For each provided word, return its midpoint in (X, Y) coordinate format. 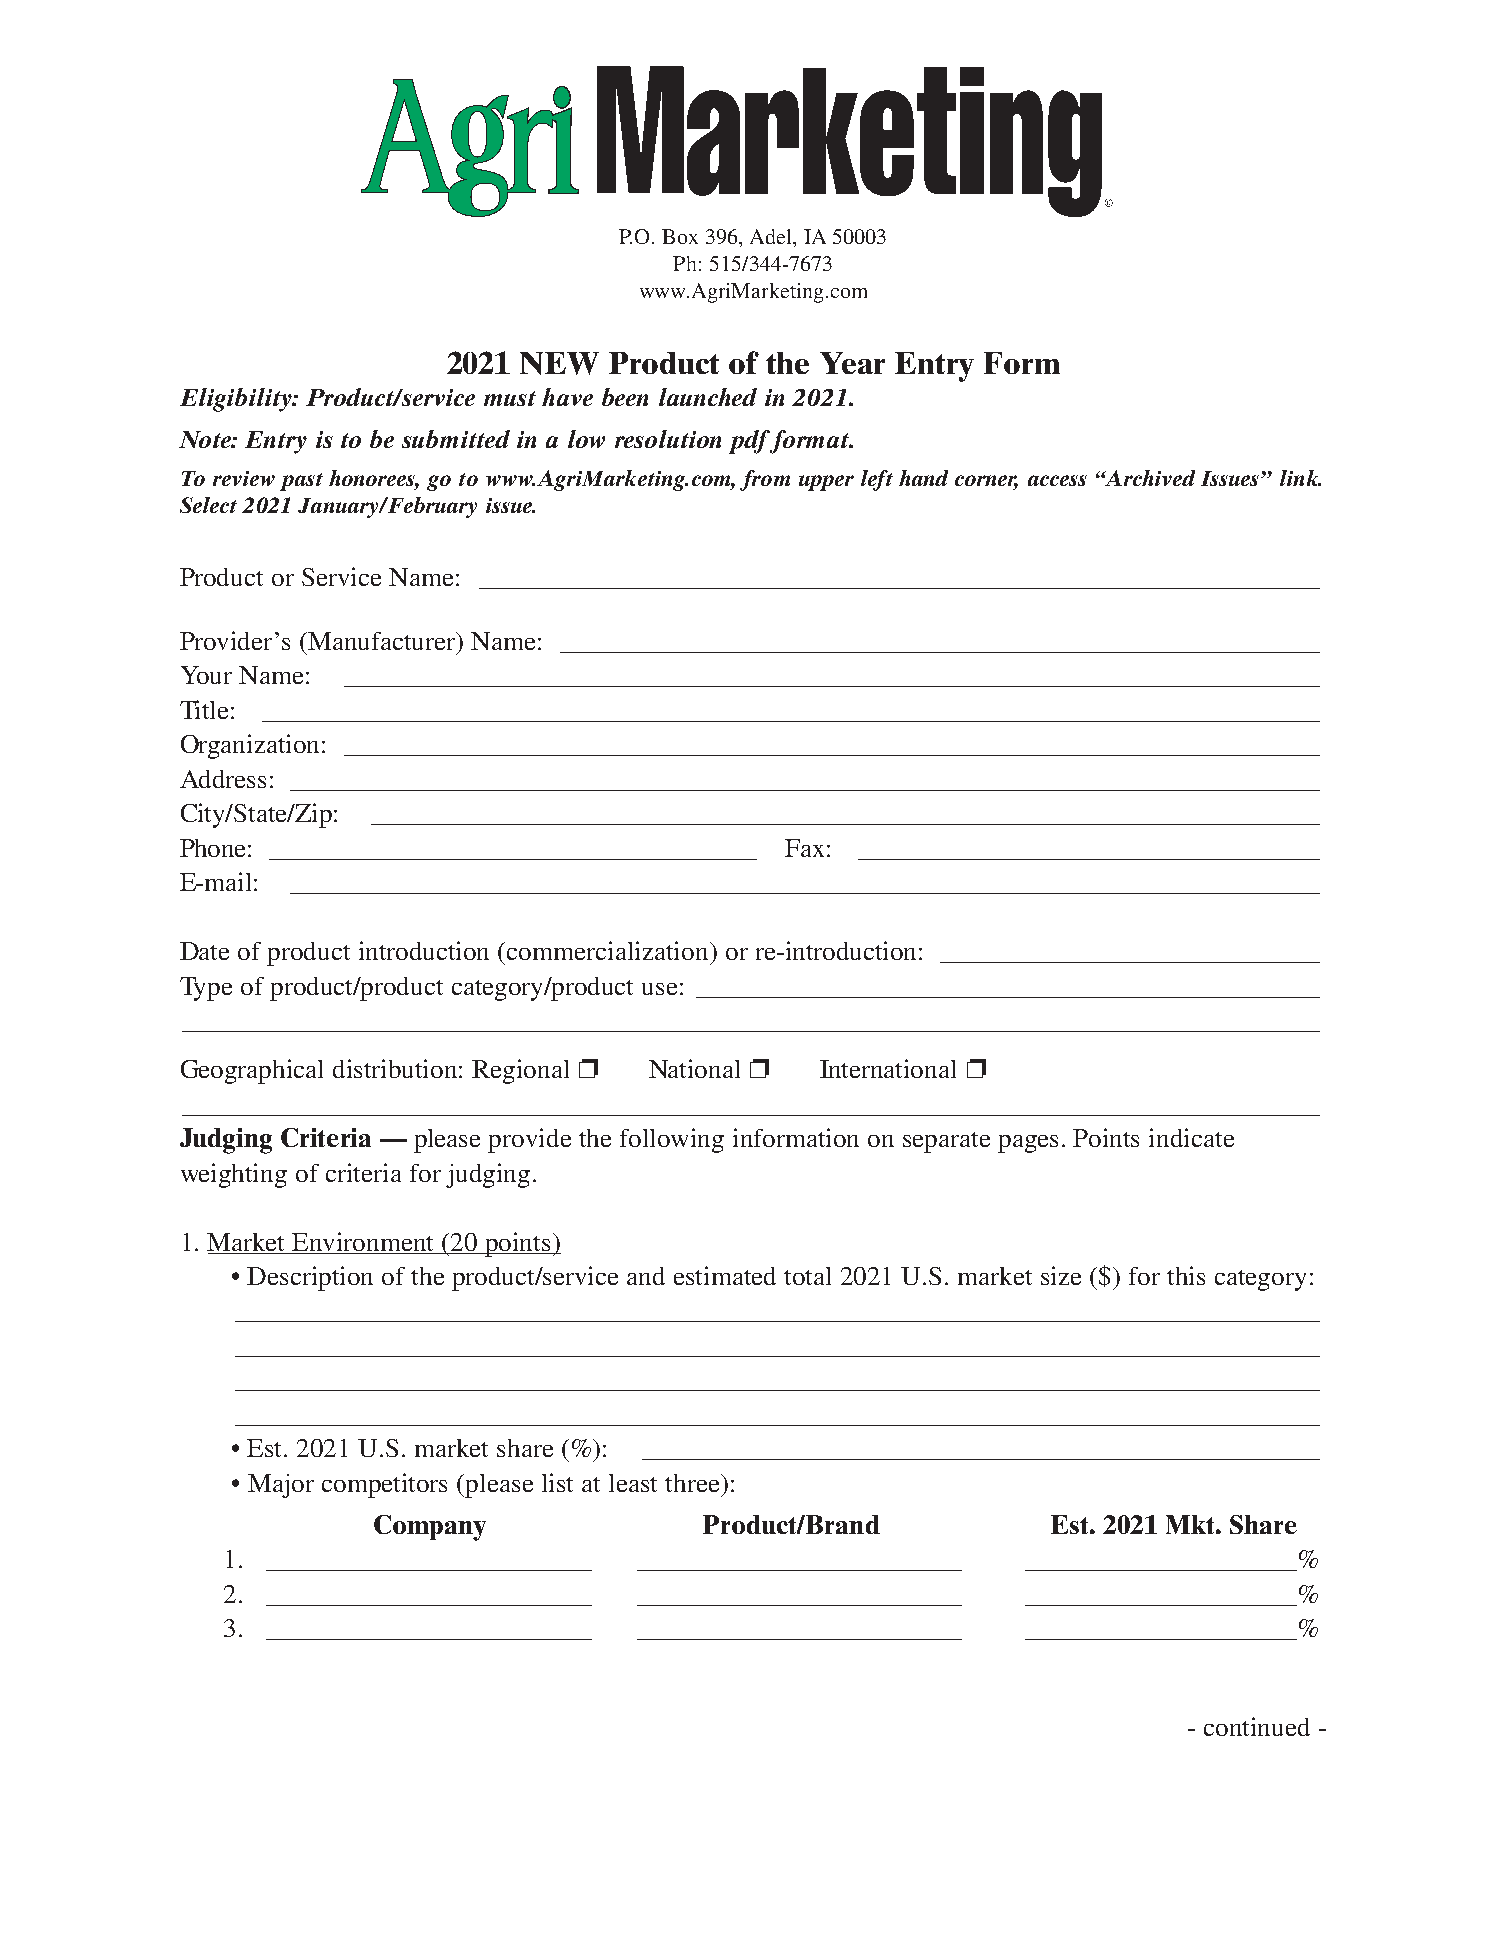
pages (1028, 1144)
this (1186, 1275)
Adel (772, 236)
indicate (1191, 1137)
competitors (384, 1485)
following (672, 1140)
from (765, 480)
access (1057, 480)
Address (223, 779)
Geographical (252, 1071)
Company (430, 1528)
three (693, 1483)
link (1300, 478)
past (301, 482)
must (510, 398)
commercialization (609, 950)
